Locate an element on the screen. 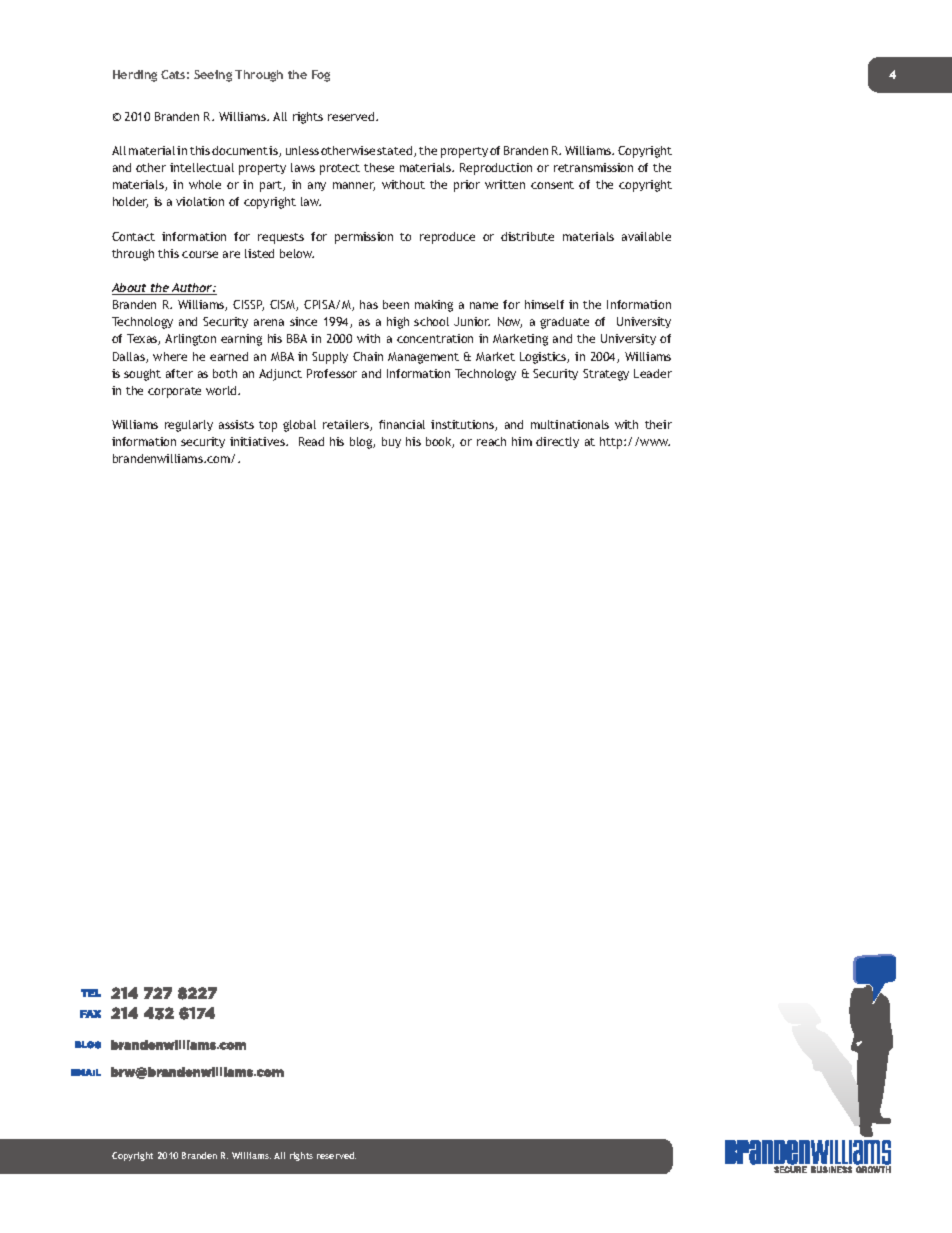 The height and width of the screenshot is (1233, 952). financial is located at coordinates (402, 424).
